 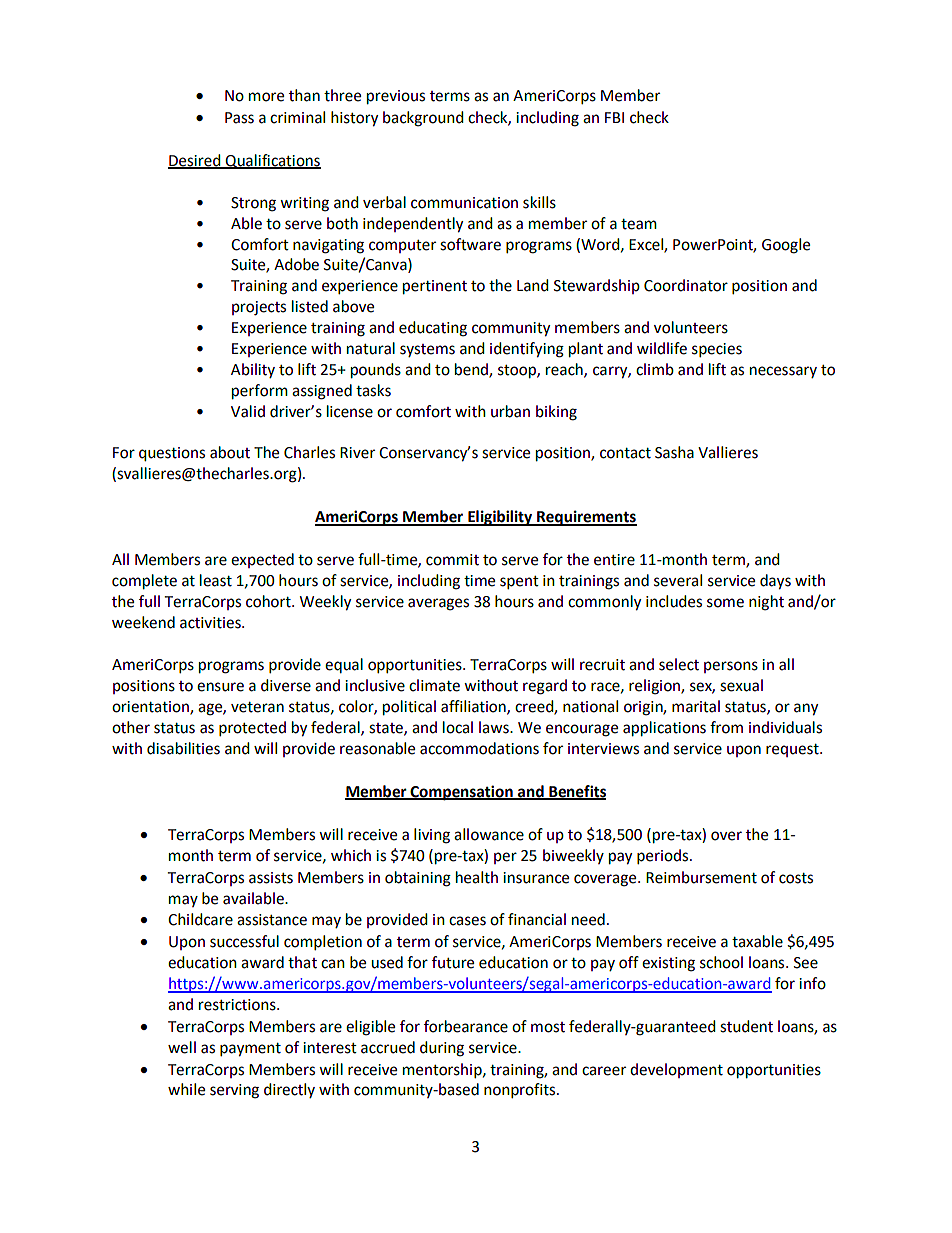 What do you see at coordinates (746, 1026) in the image?
I see `student` at bounding box center [746, 1026].
